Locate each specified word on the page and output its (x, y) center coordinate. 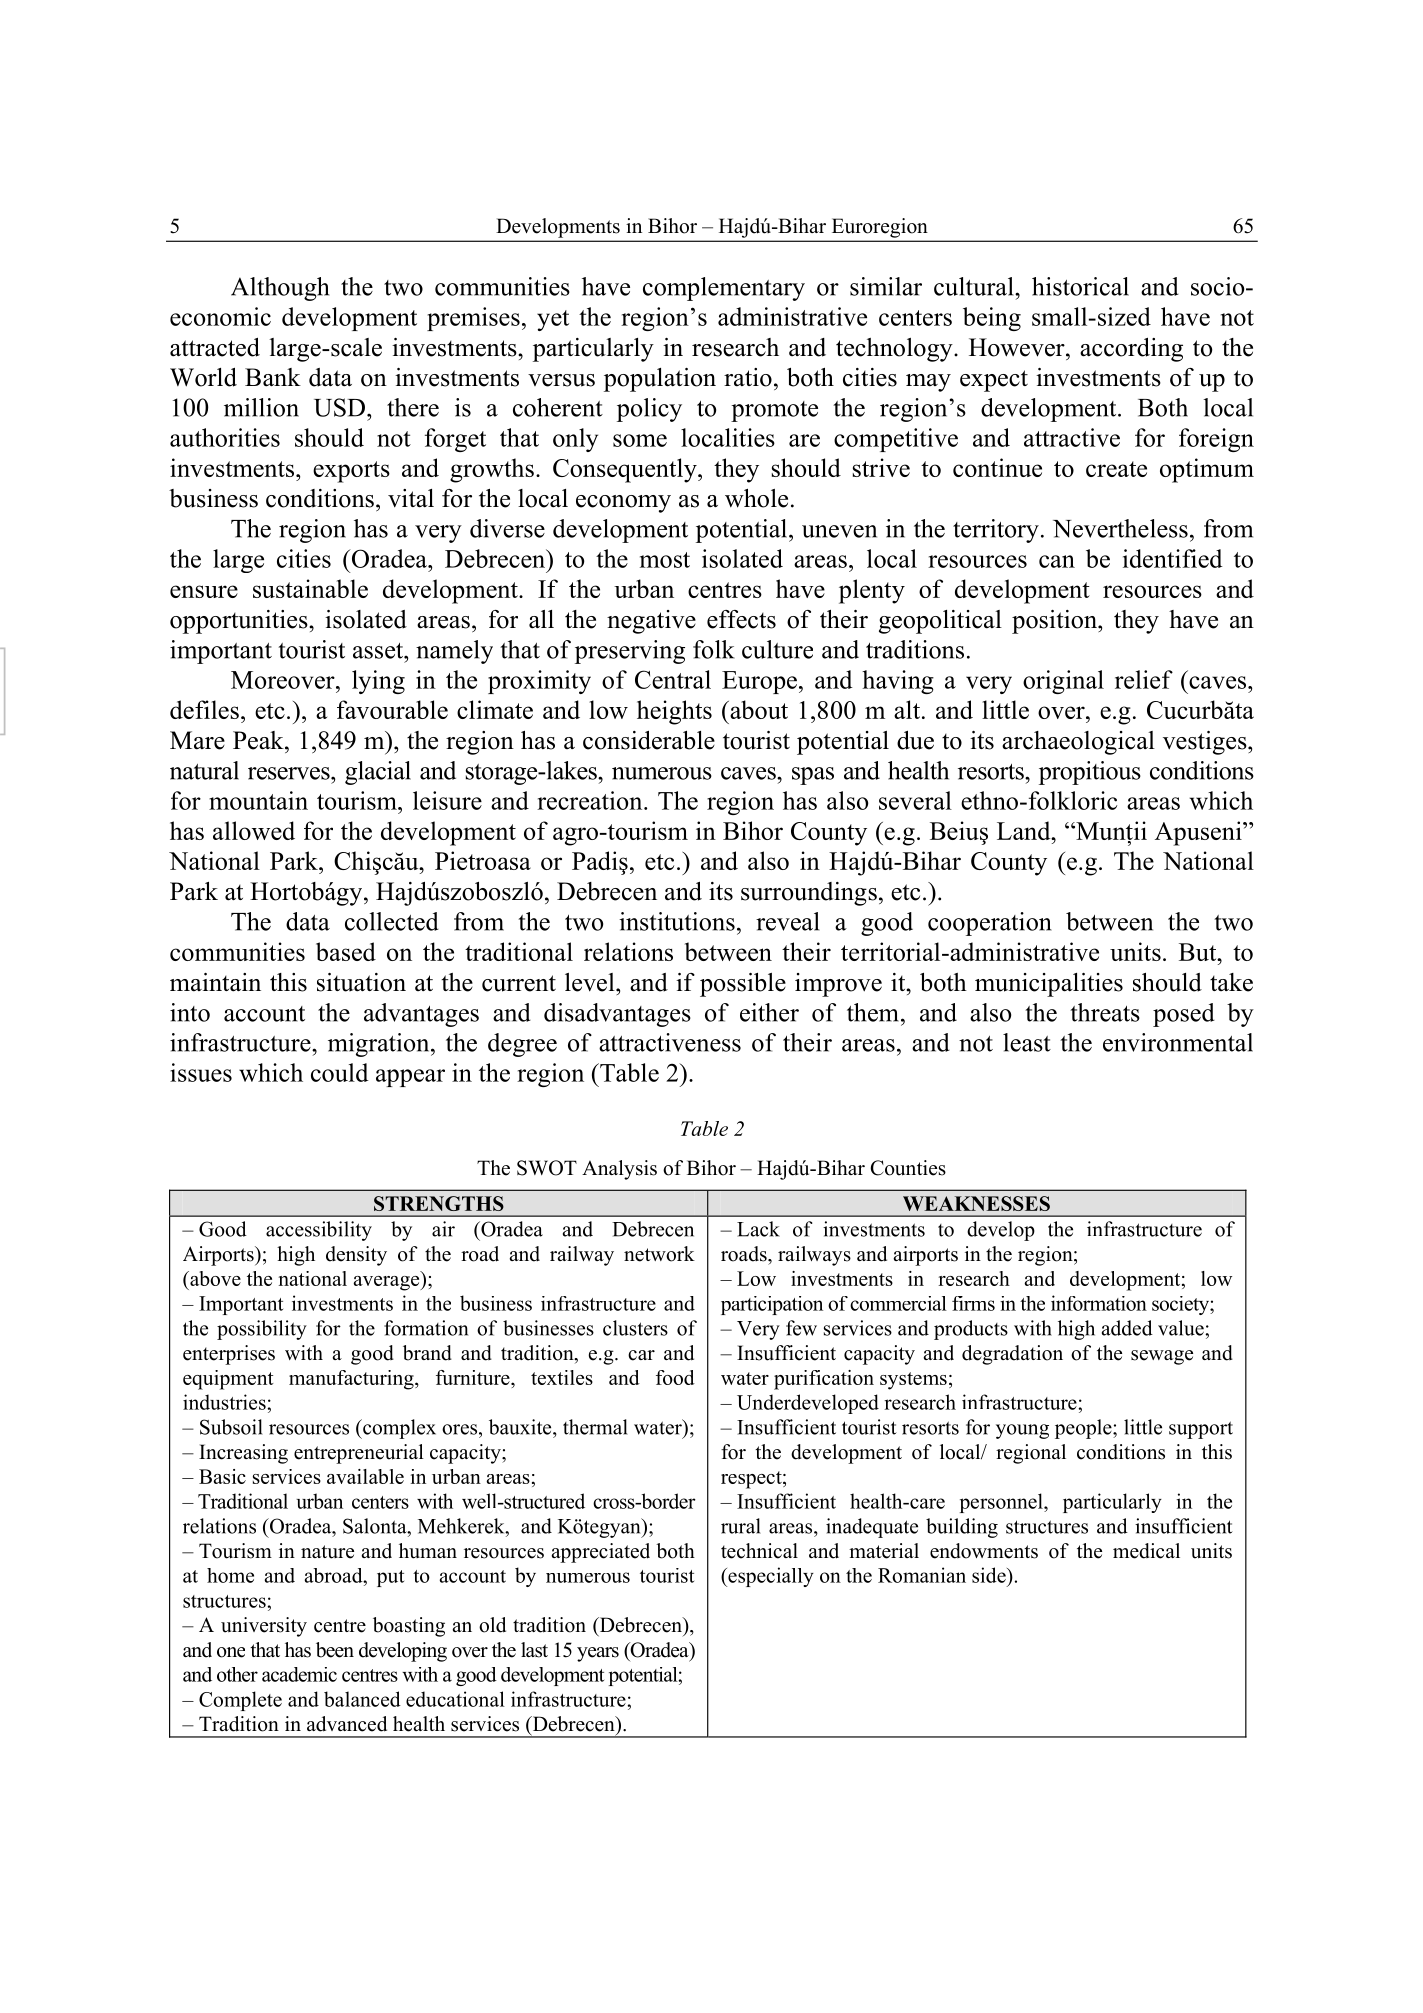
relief (1144, 679)
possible (743, 985)
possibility (262, 1330)
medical (1146, 1551)
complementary (724, 289)
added (1127, 1328)
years (598, 1654)
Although (280, 289)
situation (361, 982)
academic (299, 1674)
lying (378, 682)
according (1131, 350)
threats (1105, 1012)
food (675, 1377)
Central (673, 679)
